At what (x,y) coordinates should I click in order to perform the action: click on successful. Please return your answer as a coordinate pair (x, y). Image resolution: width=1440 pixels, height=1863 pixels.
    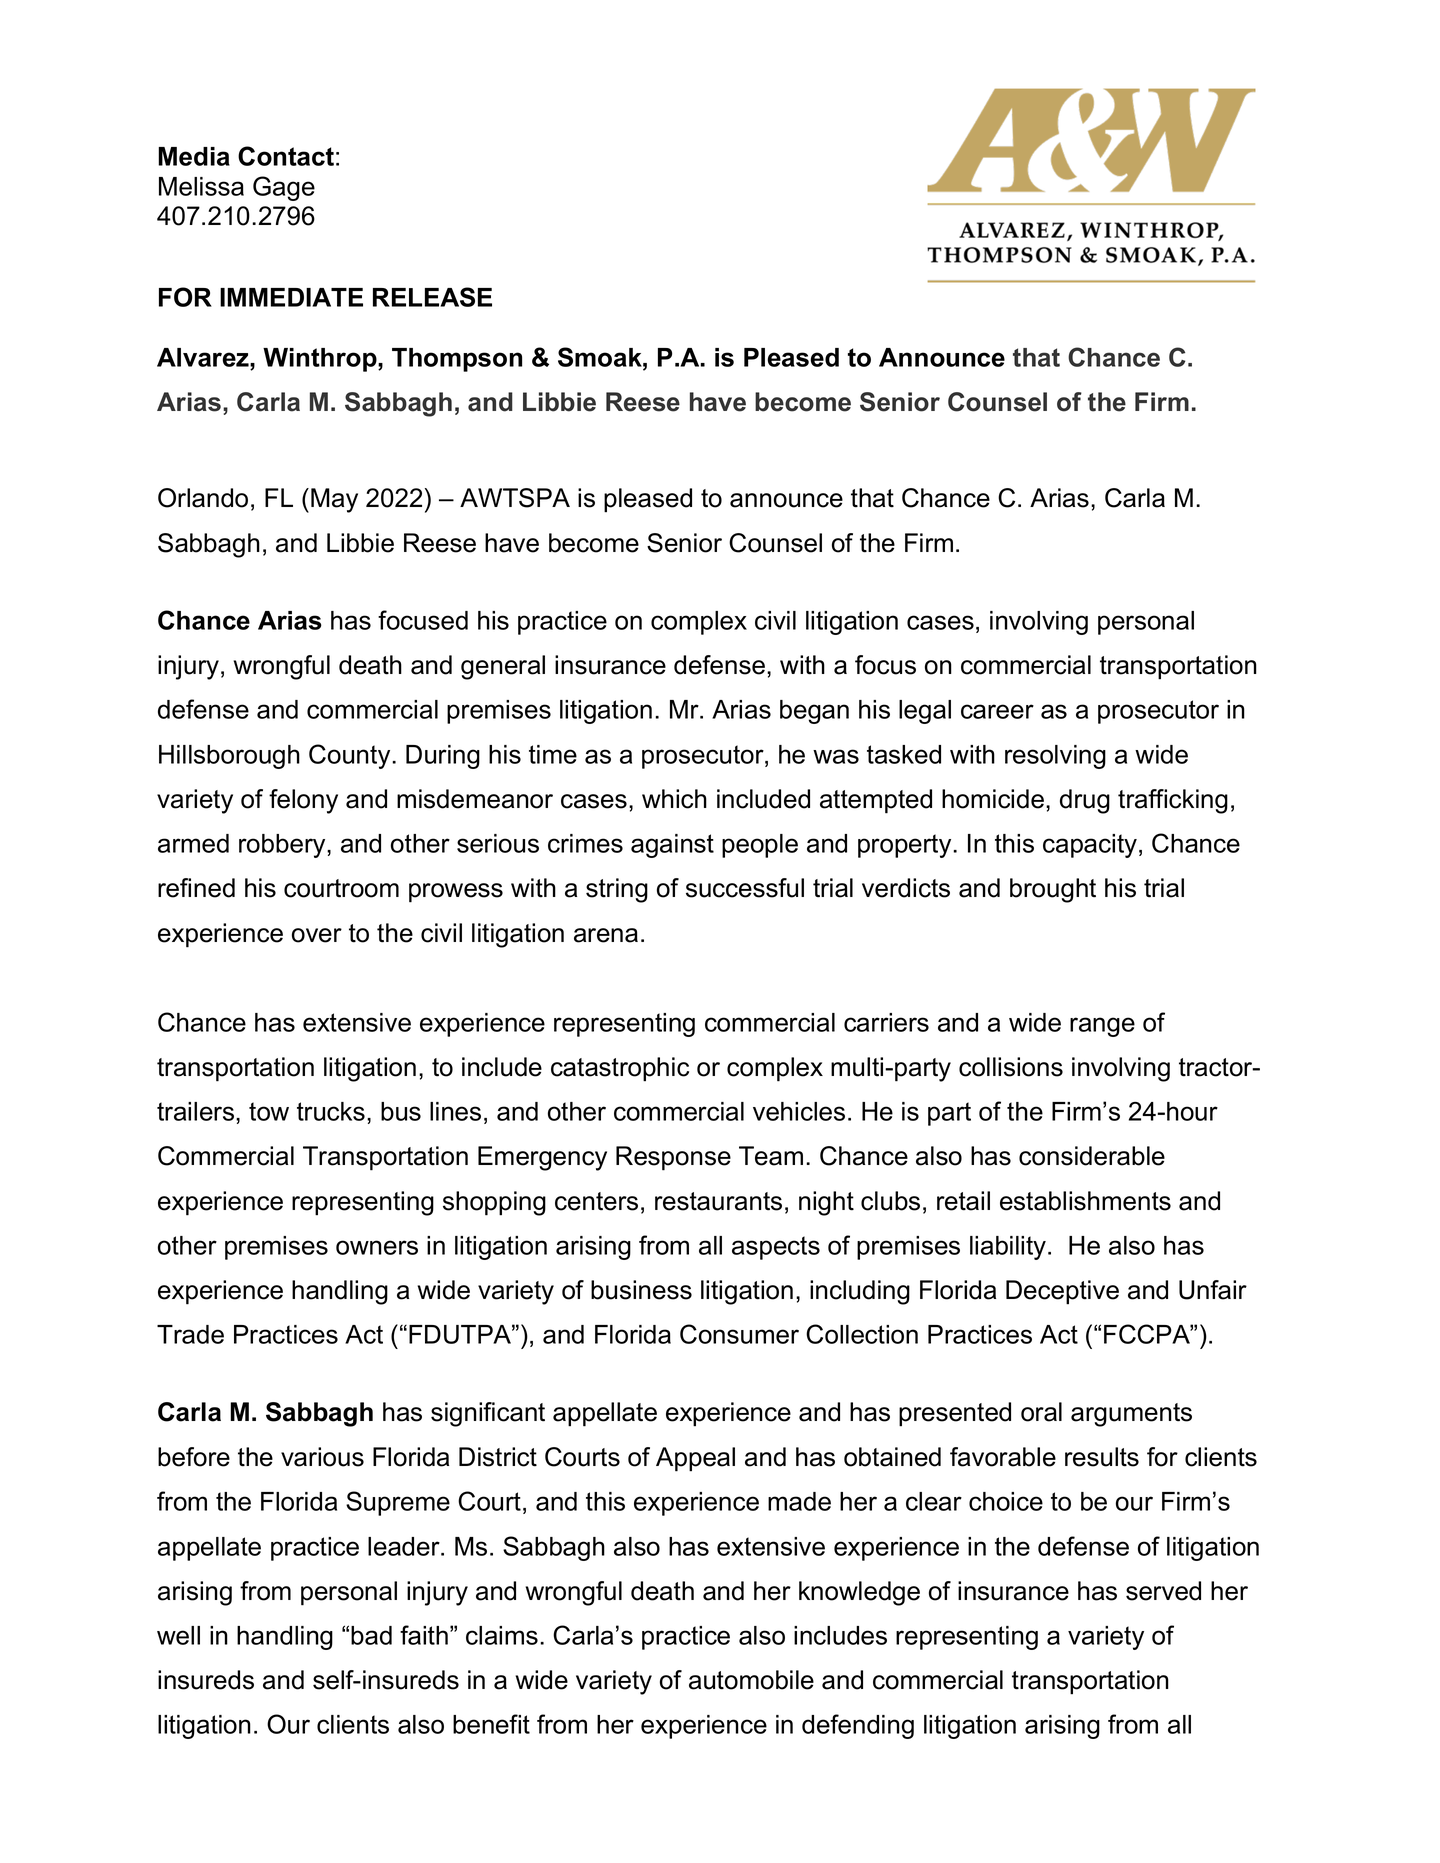
    Looking at the image, I should click on (745, 888).
